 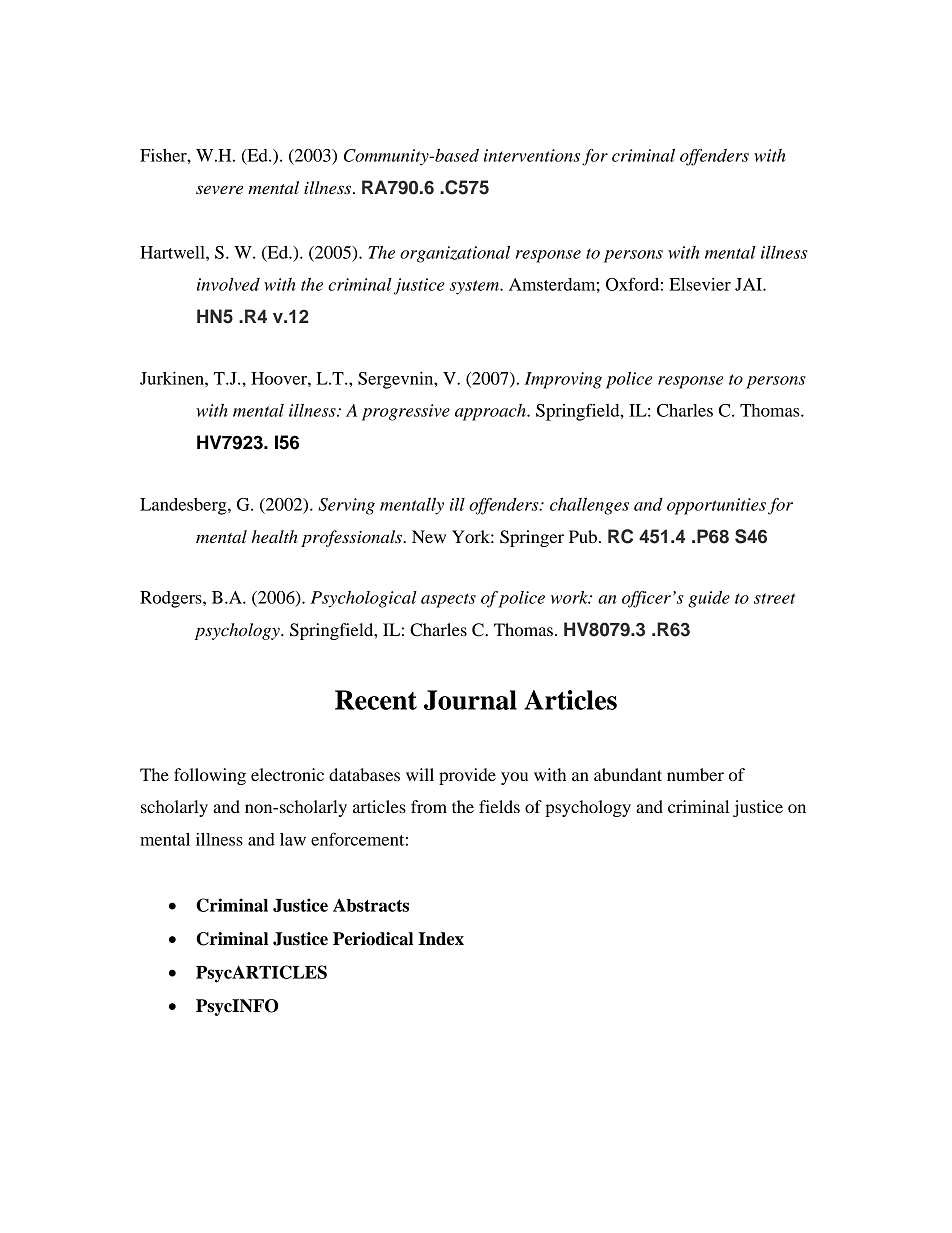 What do you see at coordinates (749, 284) in the image?
I see `JAI` at bounding box center [749, 284].
